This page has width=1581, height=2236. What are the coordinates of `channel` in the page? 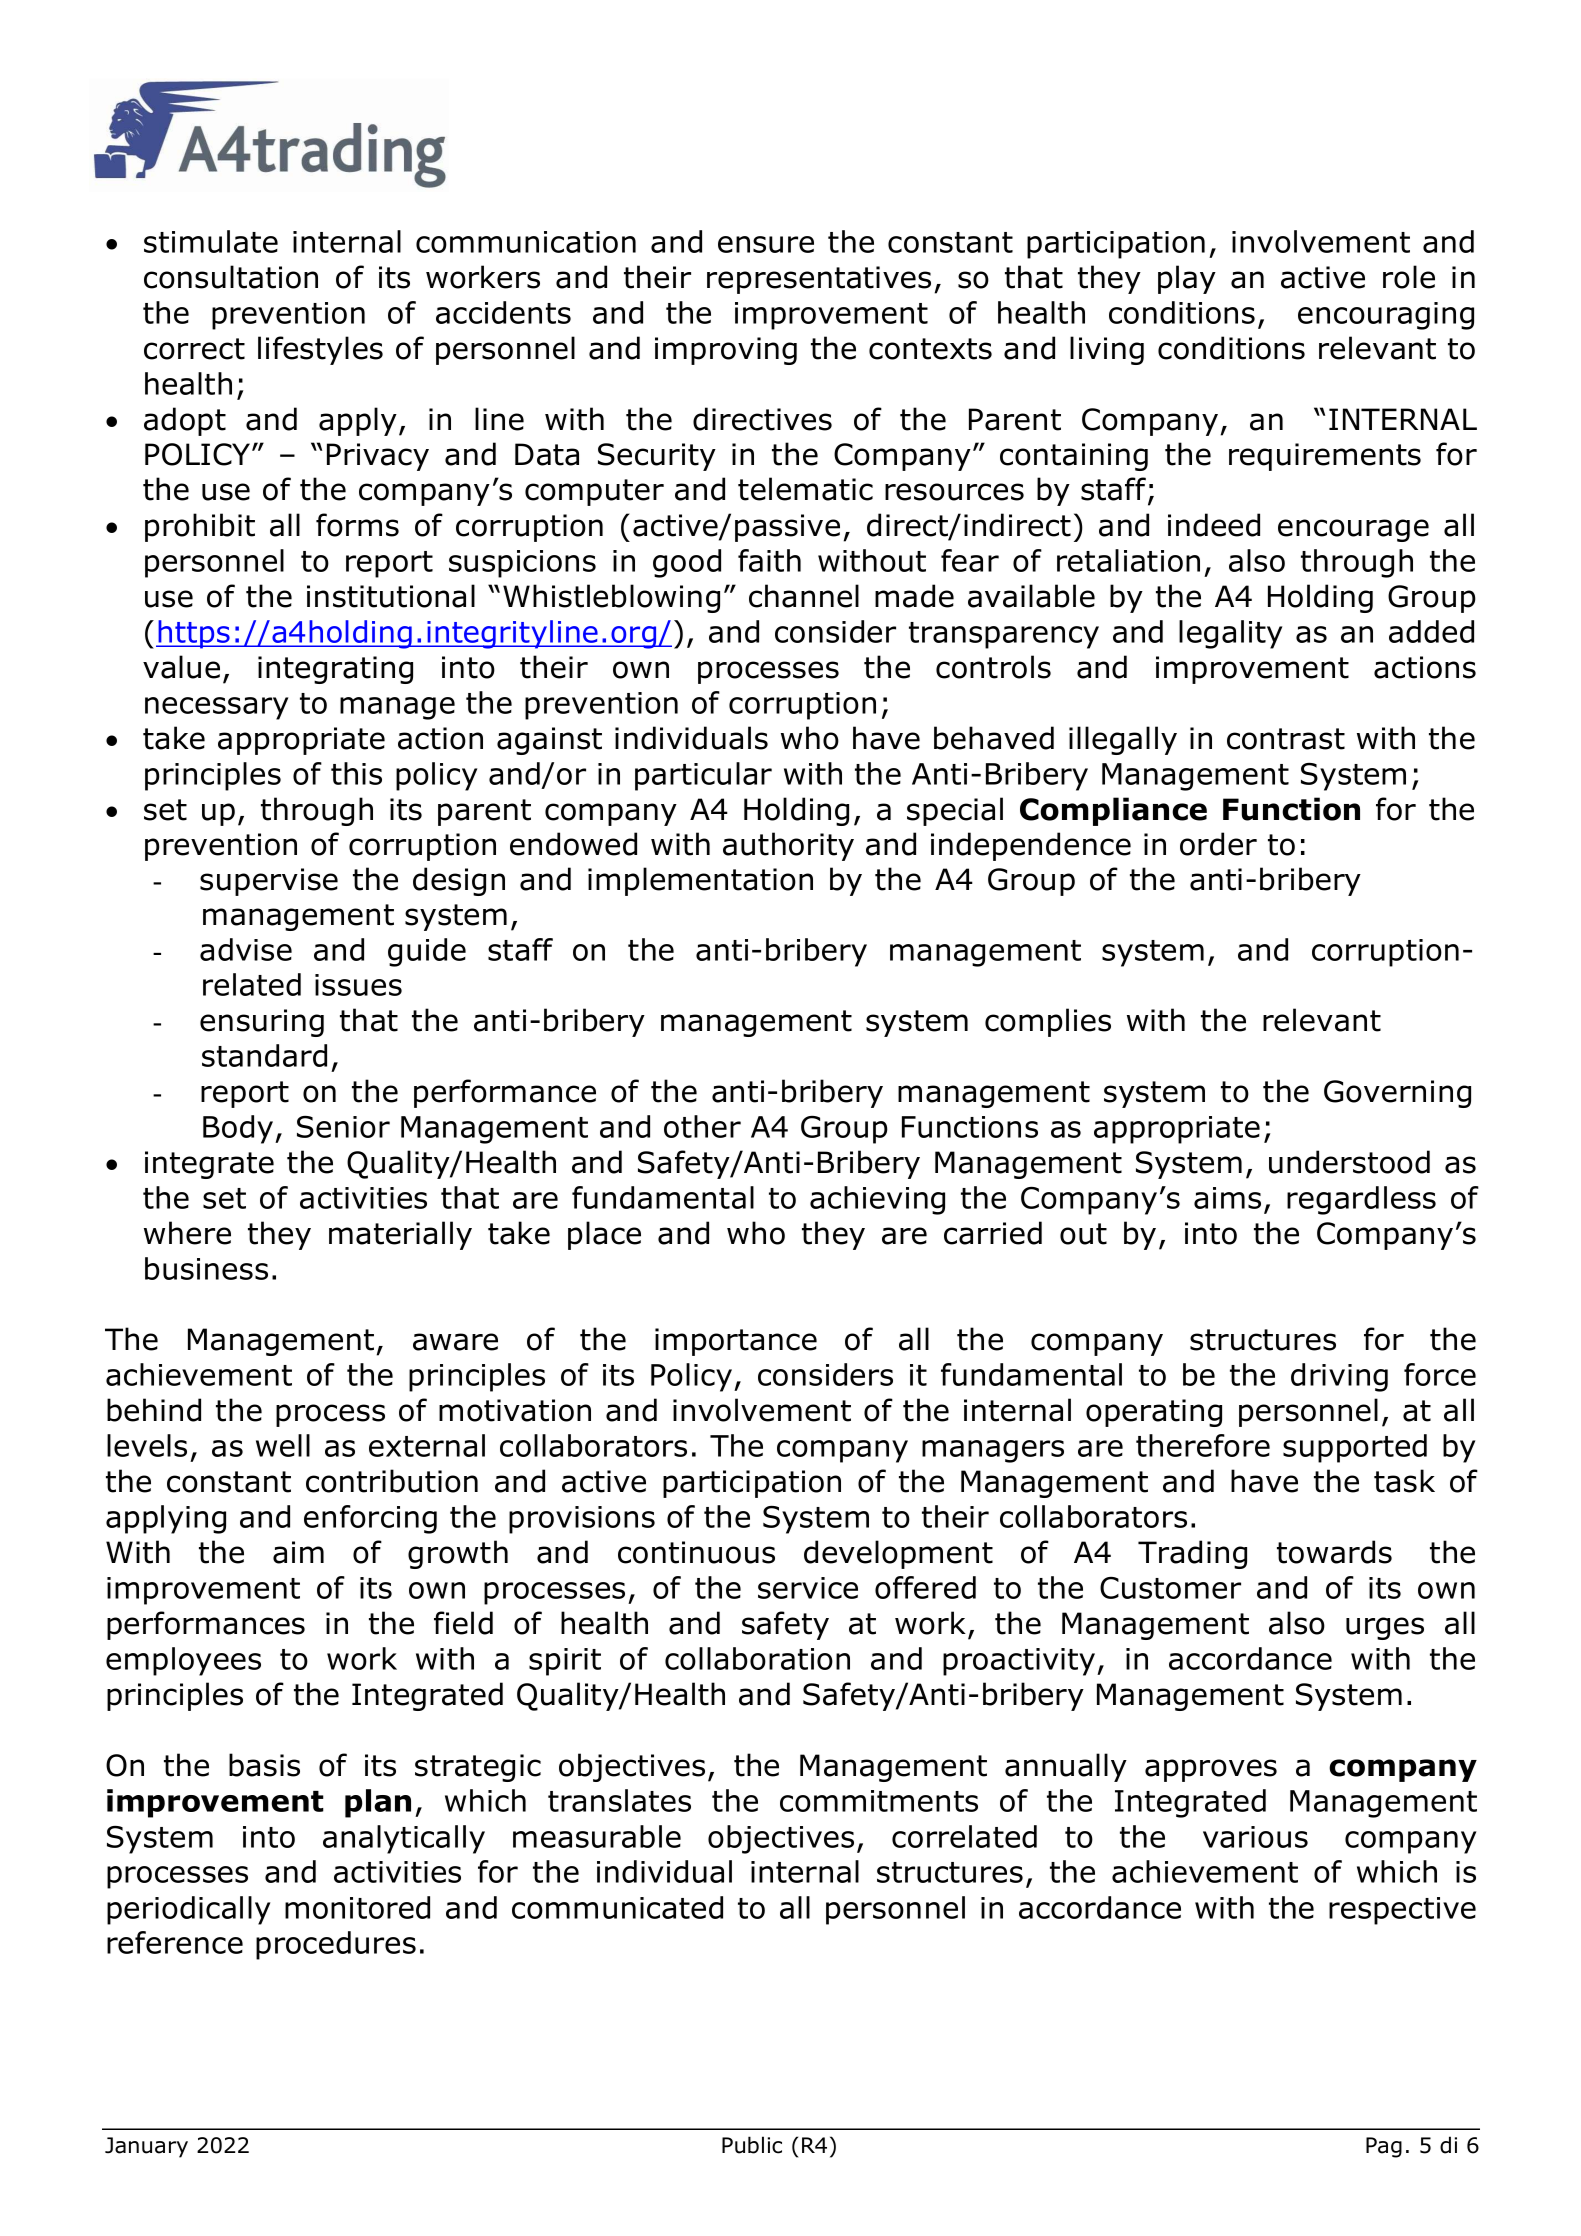 It's located at (804, 596).
